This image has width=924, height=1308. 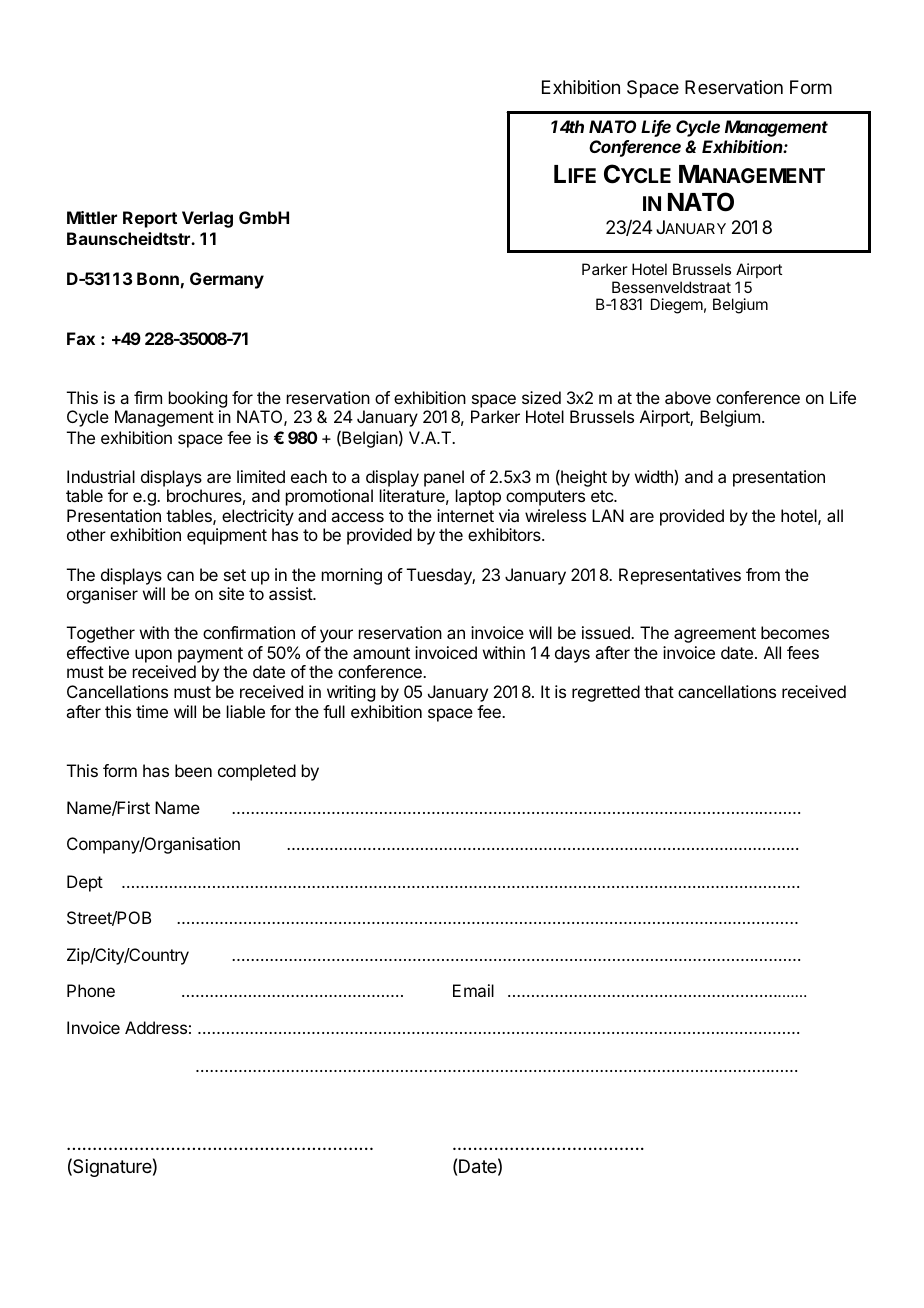 What do you see at coordinates (257, 772) in the image?
I see `completed` at bounding box center [257, 772].
